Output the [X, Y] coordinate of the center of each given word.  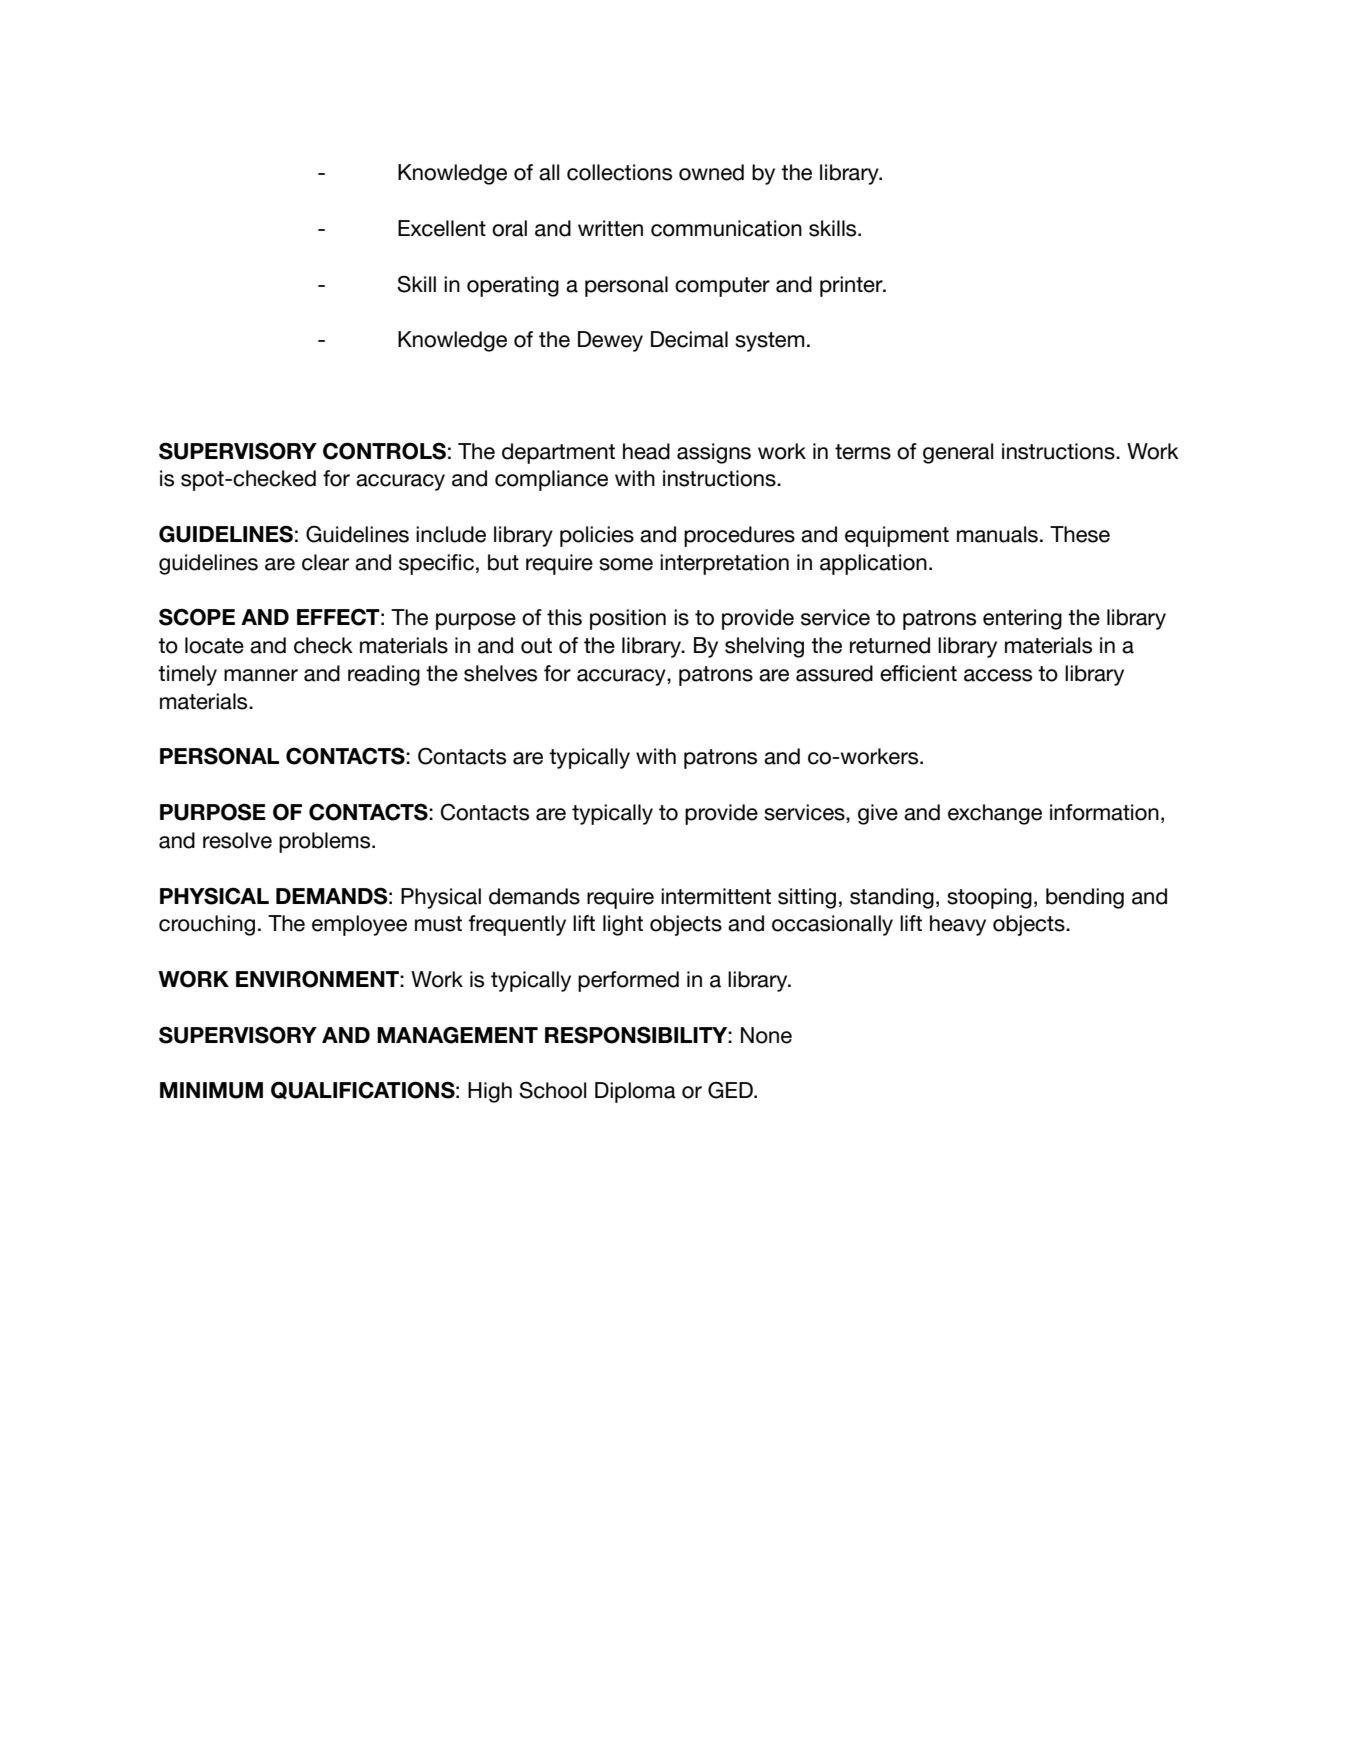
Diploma [635, 1092]
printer [852, 286]
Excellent [442, 228]
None [766, 1035]
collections [619, 172]
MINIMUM [211, 1090]
